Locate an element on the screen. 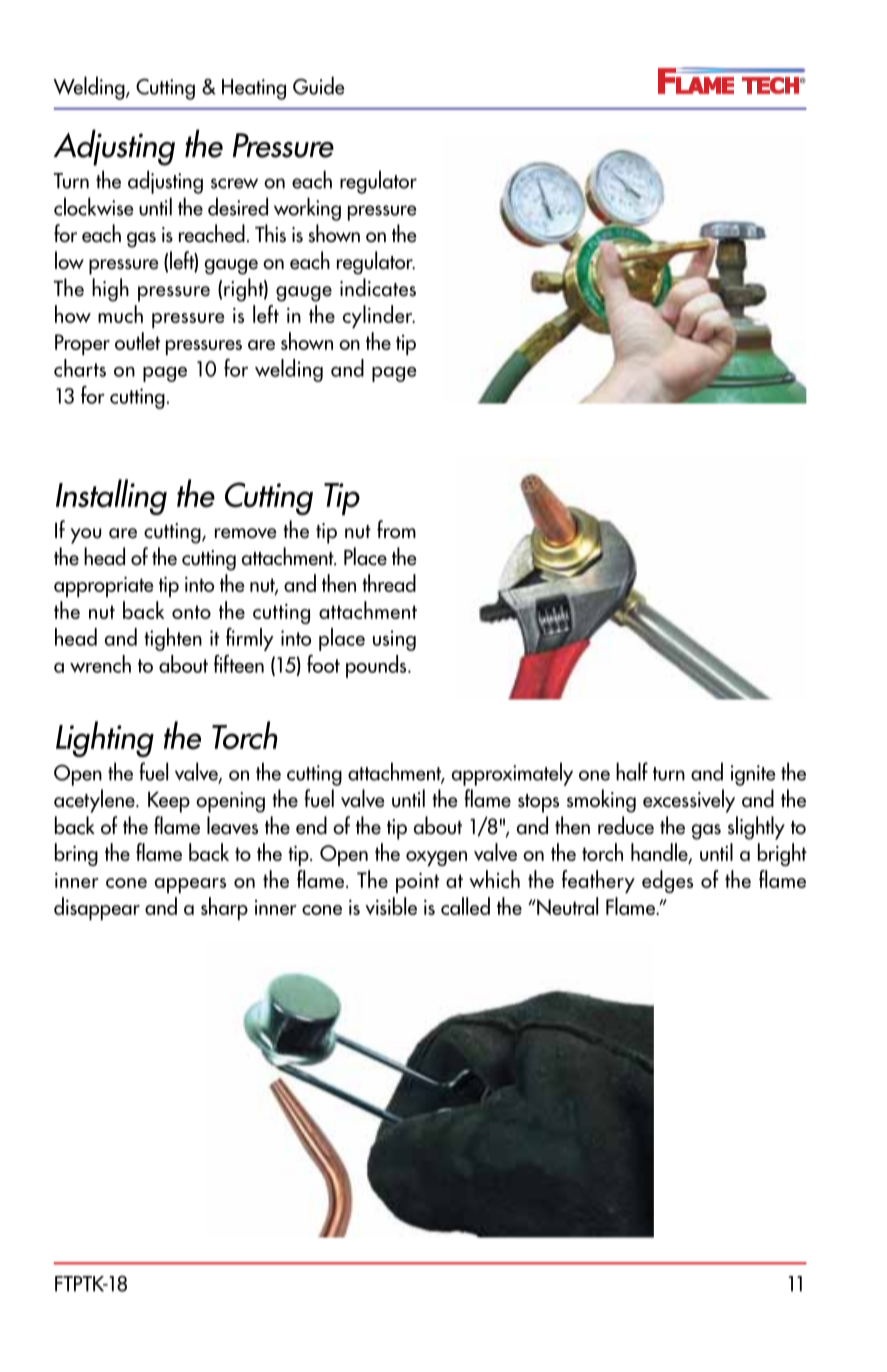 The image size is (887, 1372). from is located at coordinates (396, 529).
